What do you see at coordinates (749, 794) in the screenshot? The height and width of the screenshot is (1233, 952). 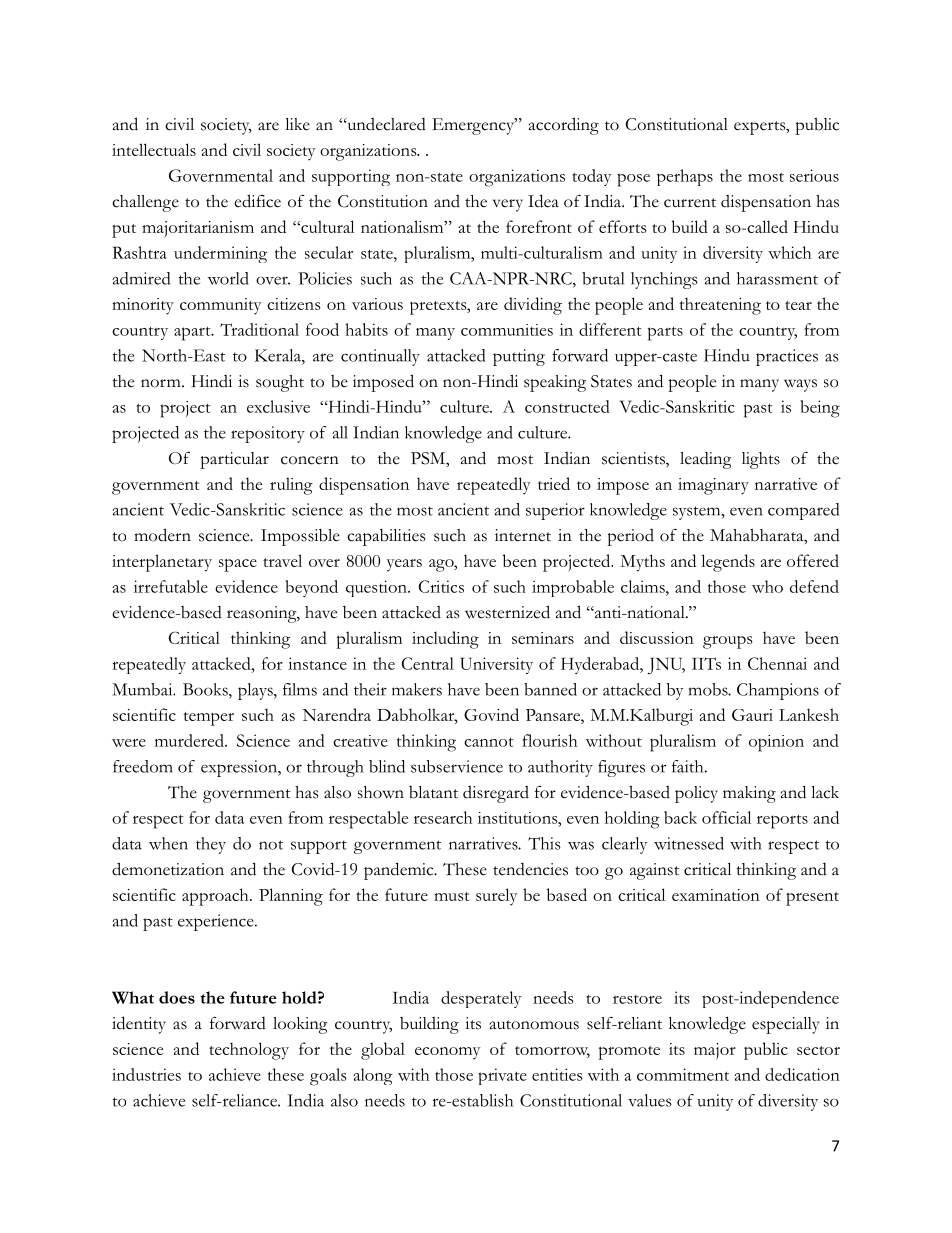 I see `making` at bounding box center [749, 794].
